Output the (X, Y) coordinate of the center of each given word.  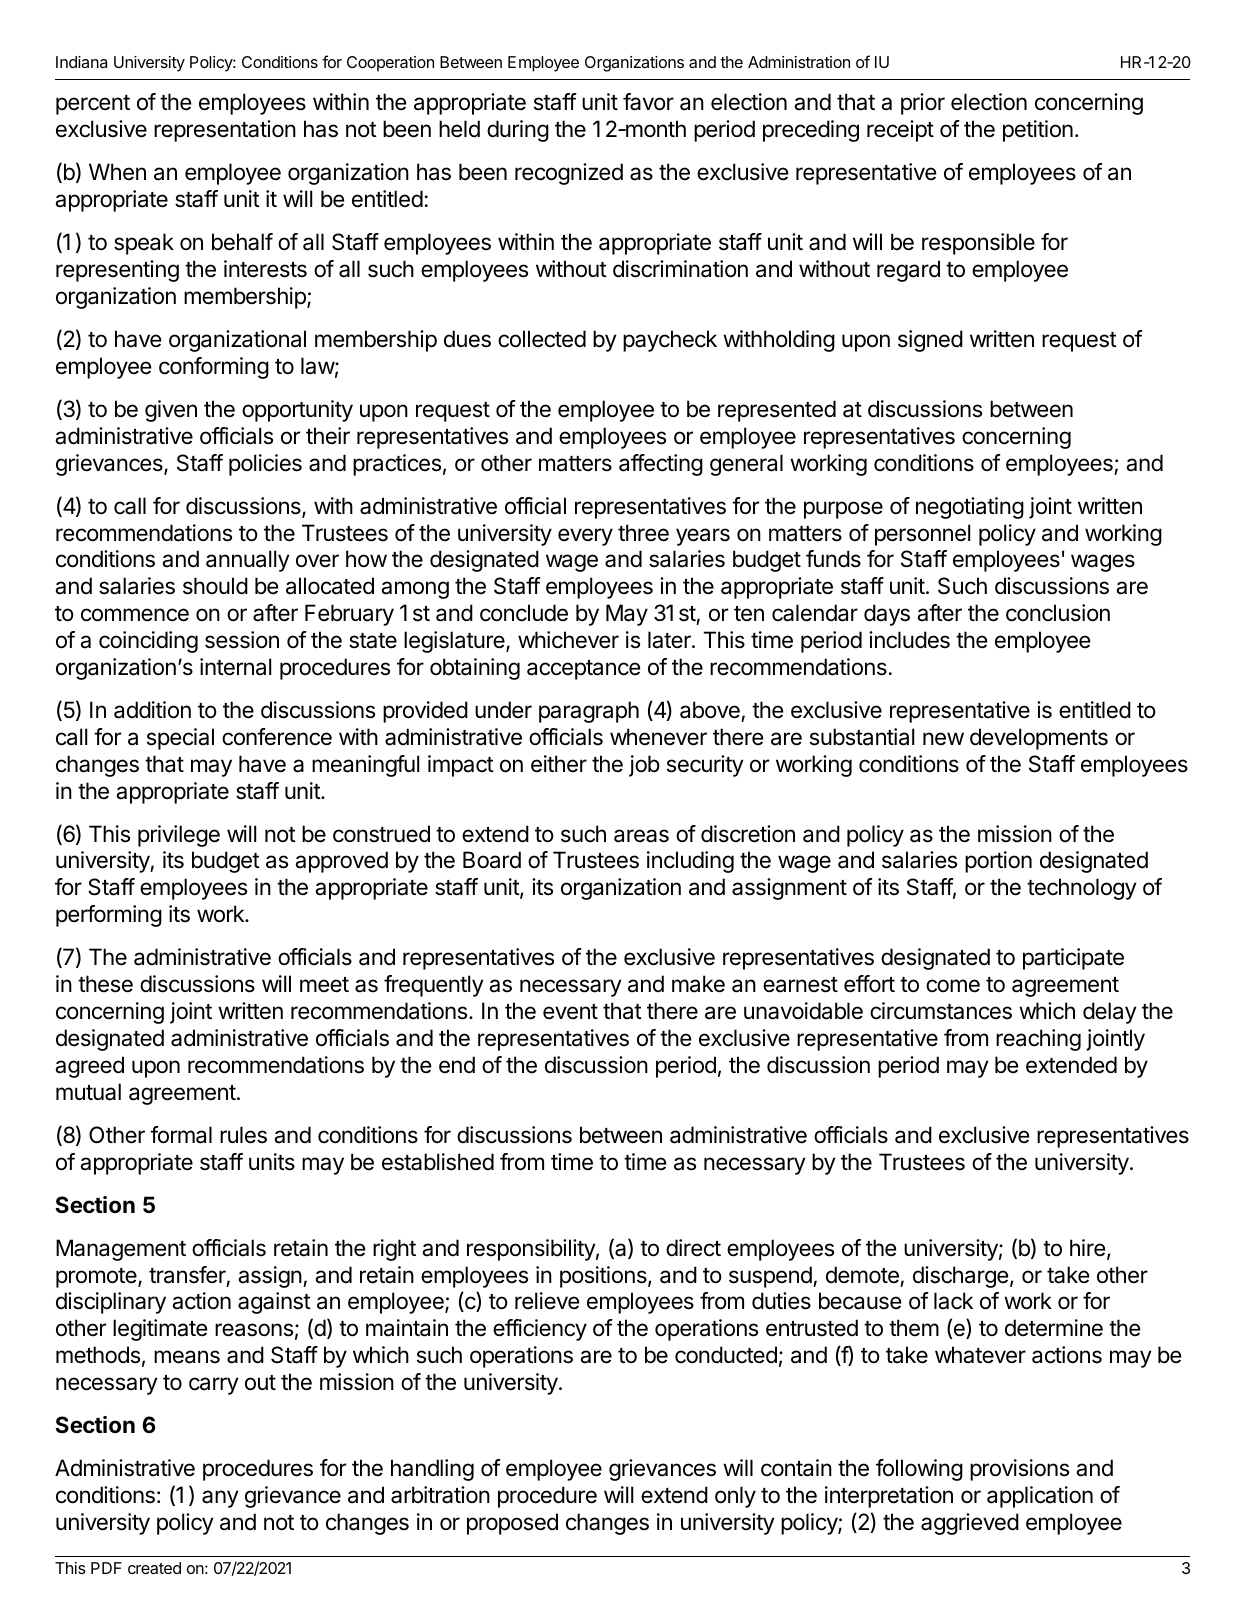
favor (648, 102)
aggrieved (970, 1524)
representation (225, 131)
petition (1038, 131)
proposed (512, 1524)
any (220, 1499)
